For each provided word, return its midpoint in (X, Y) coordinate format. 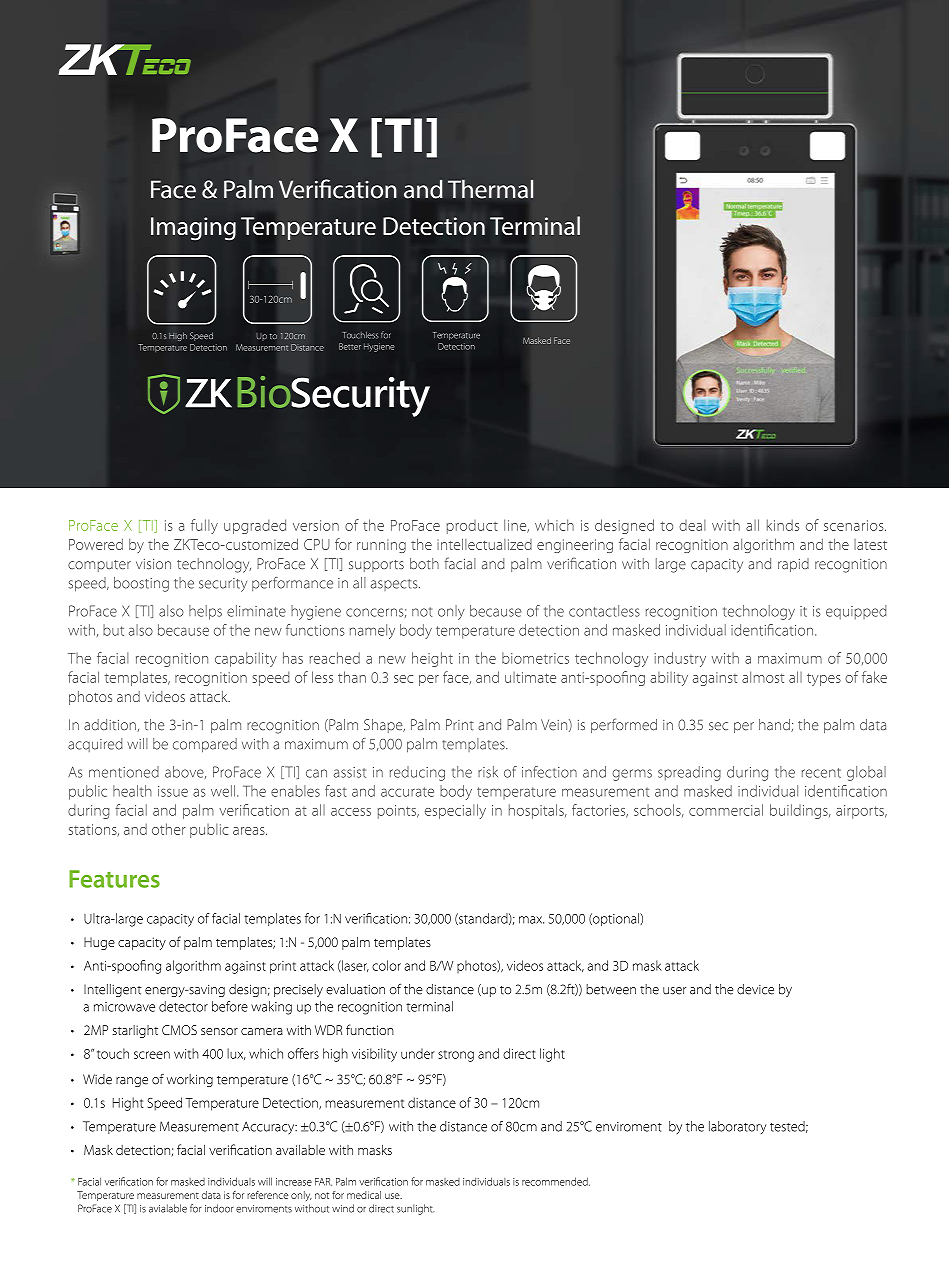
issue (173, 791)
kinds (783, 525)
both (424, 563)
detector (183, 1006)
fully (204, 526)
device (755, 989)
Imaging (193, 229)
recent (821, 773)
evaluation (355, 989)
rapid (793, 565)
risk (488, 772)
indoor (219, 1208)
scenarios (855, 525)
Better (350, 346)
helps (205, 612)
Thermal (490, 189)
